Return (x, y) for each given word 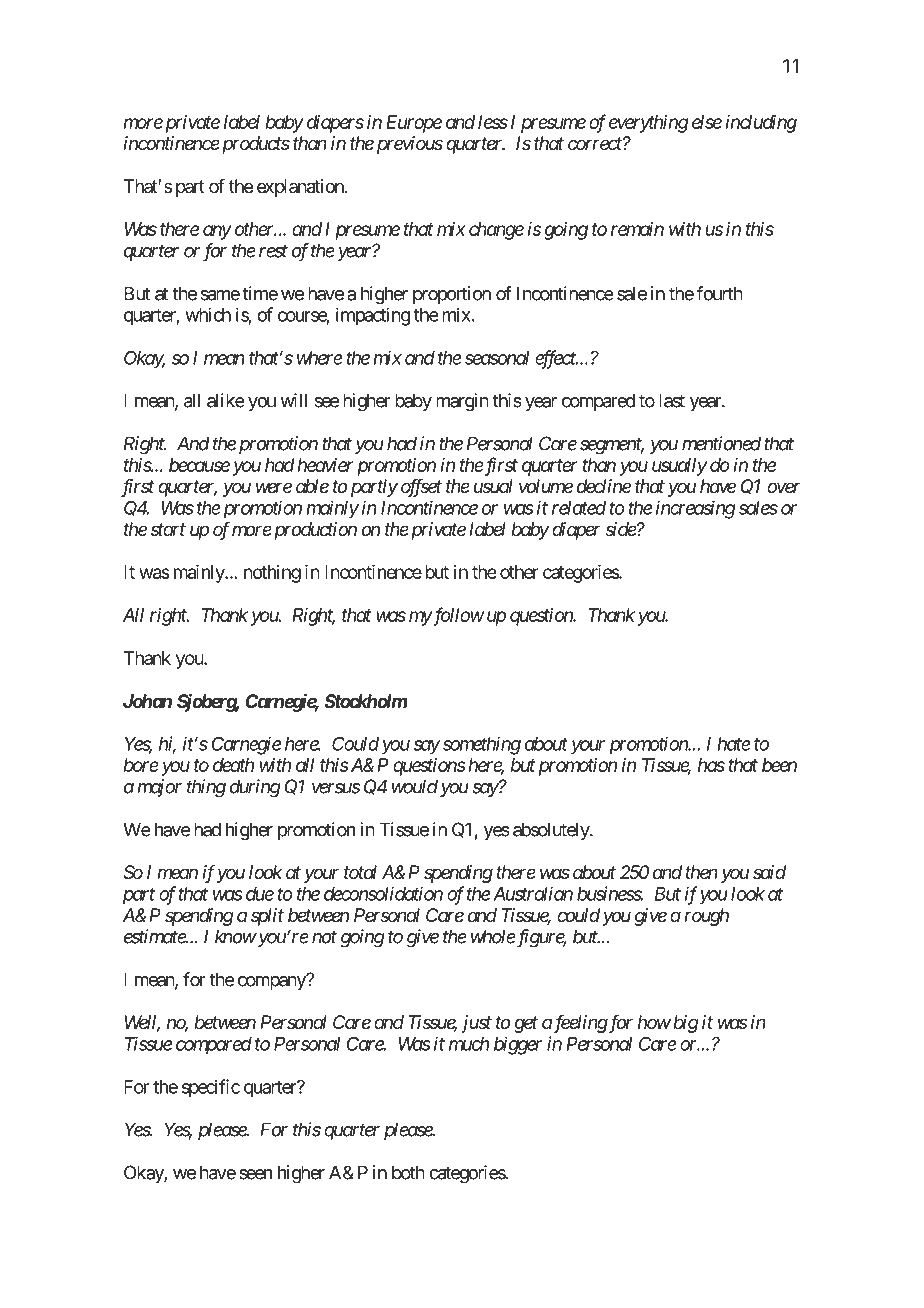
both (408, 1172)
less (493, 122)
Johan (147, 701)
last (672, 400)
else (707, 122)
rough (706, 917)
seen (255, 1174)
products (254, 145)
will (293, 400)
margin (462, 402)
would (415, 786)
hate (734, 744)
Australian (533, 893)
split (267, 917)
